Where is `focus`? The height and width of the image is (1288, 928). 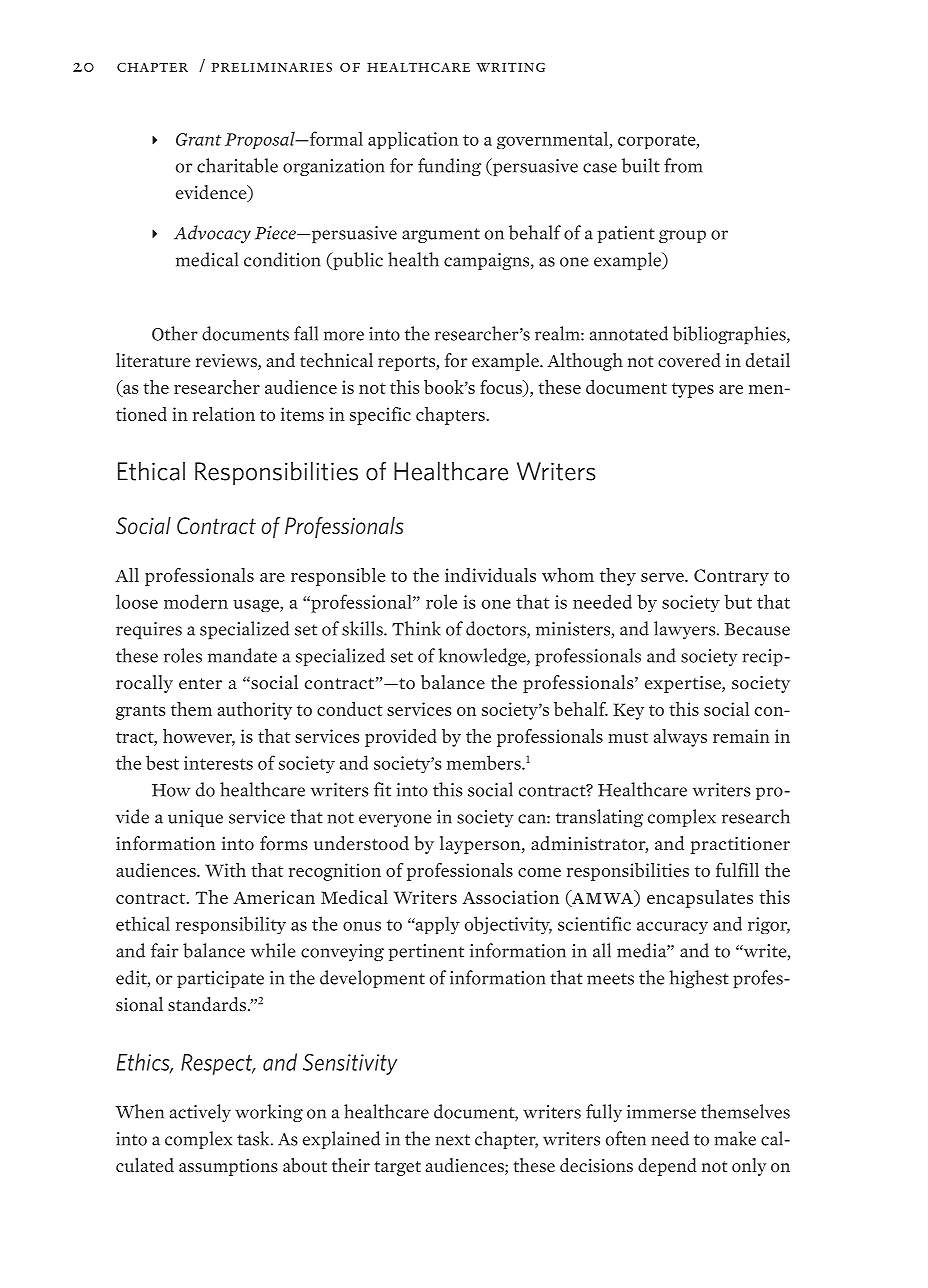
focus is located at coordinates (502, 388).
